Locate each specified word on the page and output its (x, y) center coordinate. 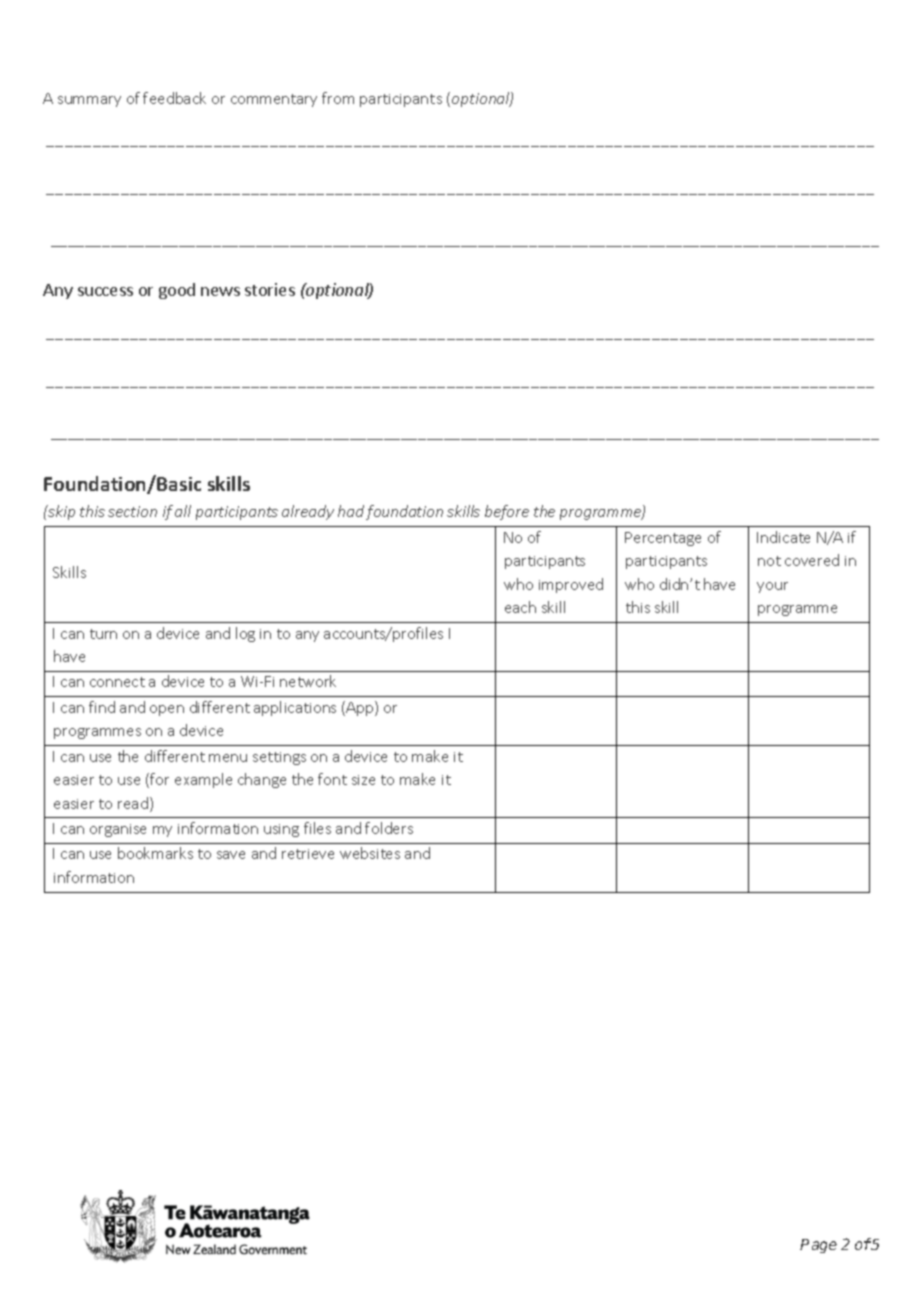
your (772, 587)
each (520, 607)
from (338, 98)
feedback (174, 98)
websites (370, 853)
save (231, 855)
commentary (274, 100)
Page (818, 1246)
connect (117, 682)
